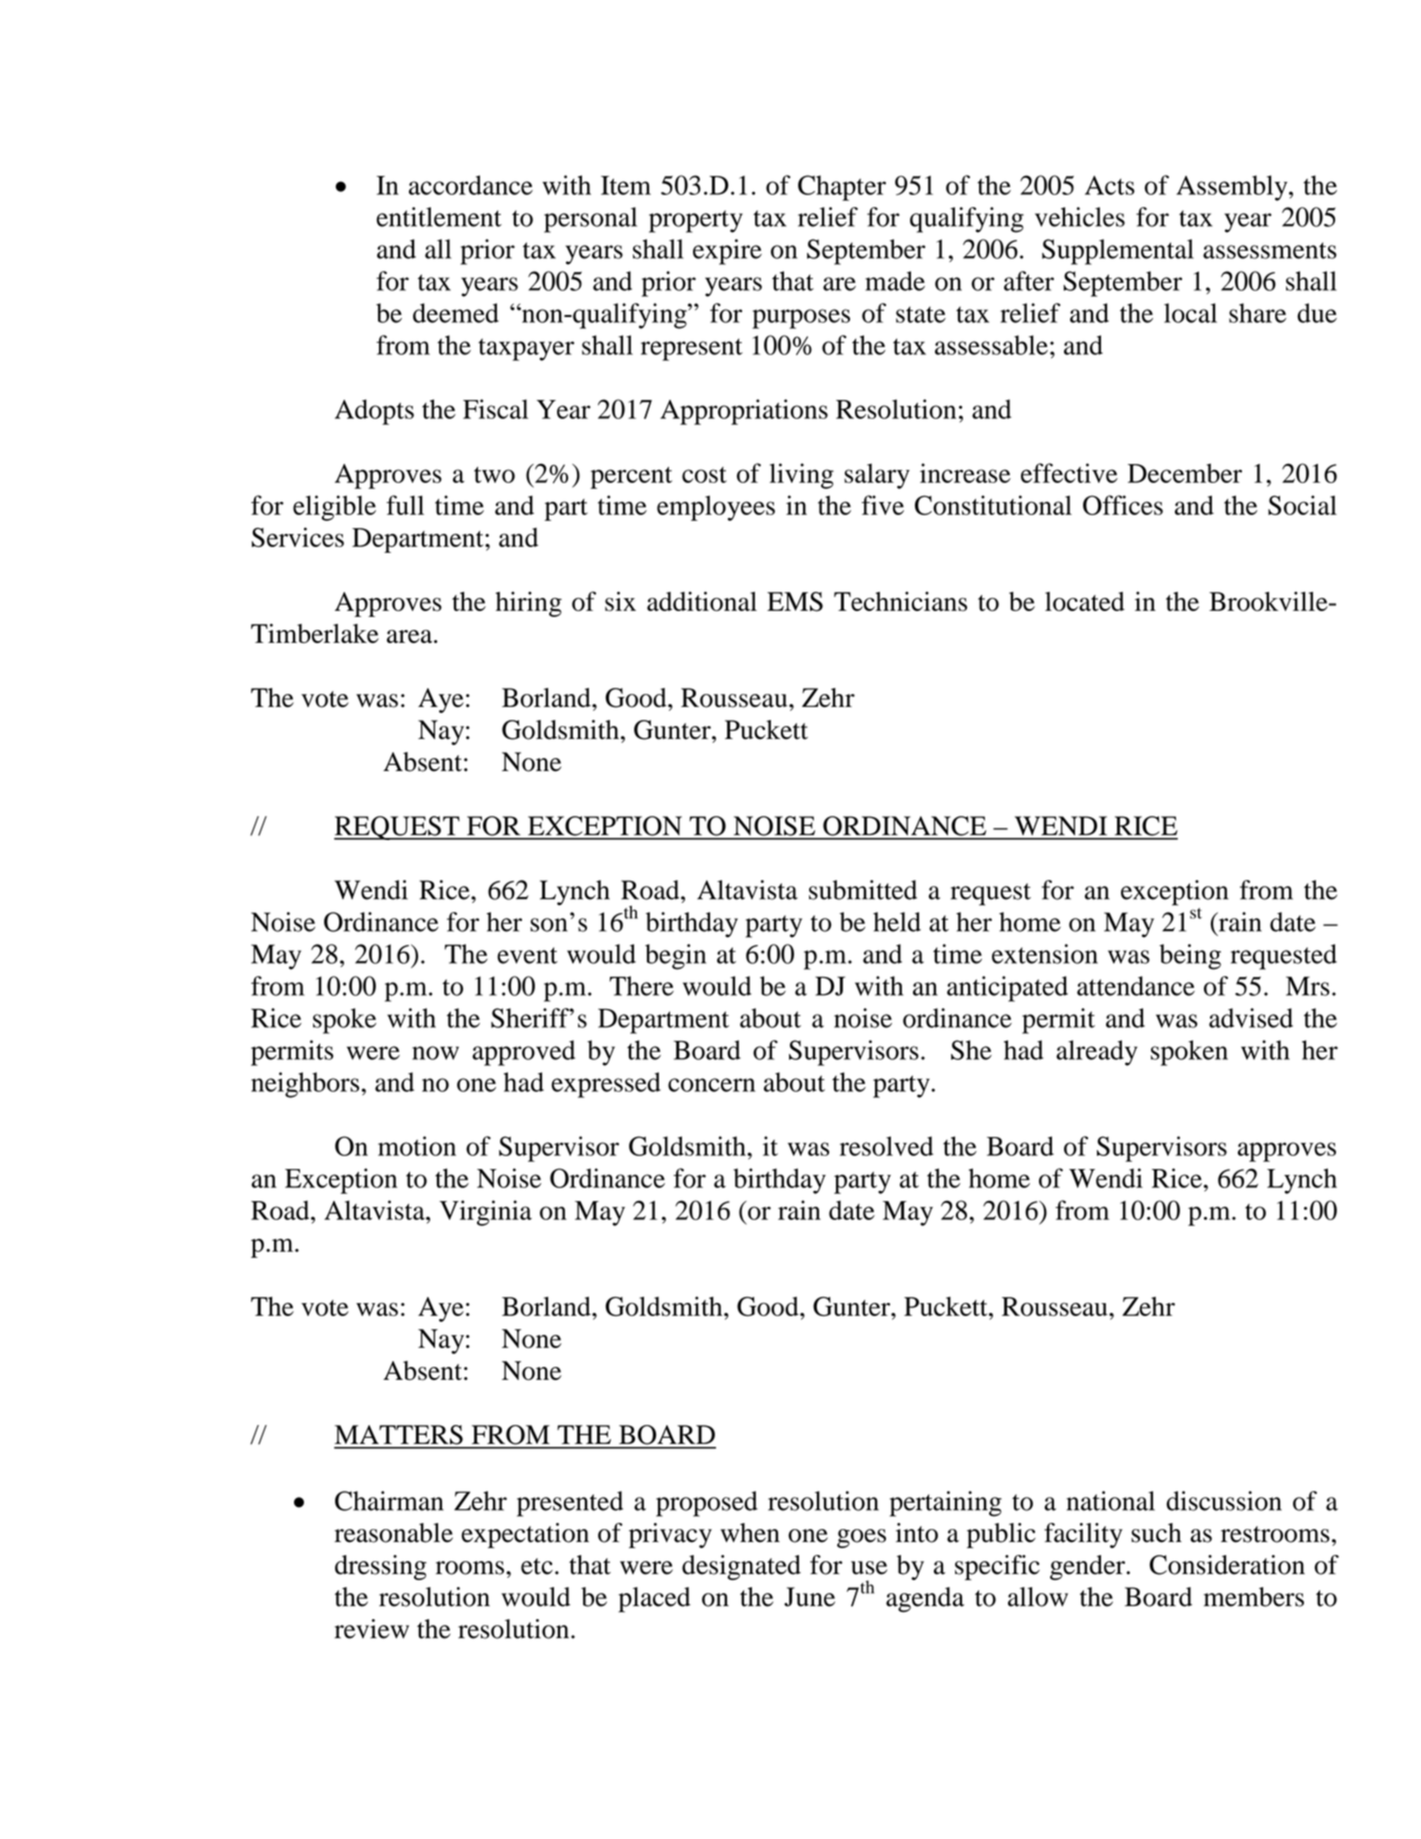  Describe the element at coordinates (527, 955) in the page. I see `event` at that location.
